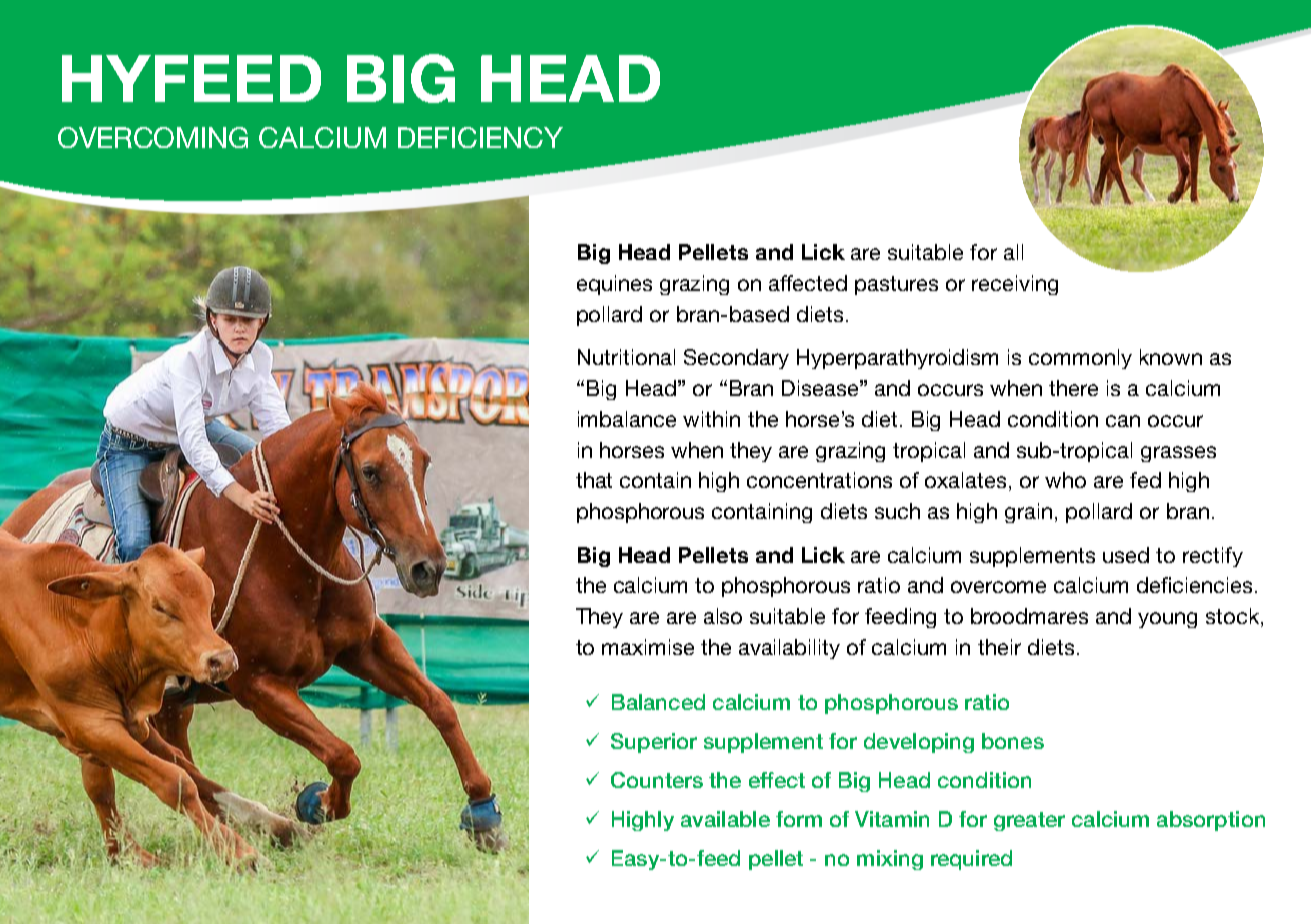 Image resolution: width=1311 pixels, height=924 pixels. Describe the element at coordinates (153, 137) in the image. I see `OVERCOMING` at that location.
